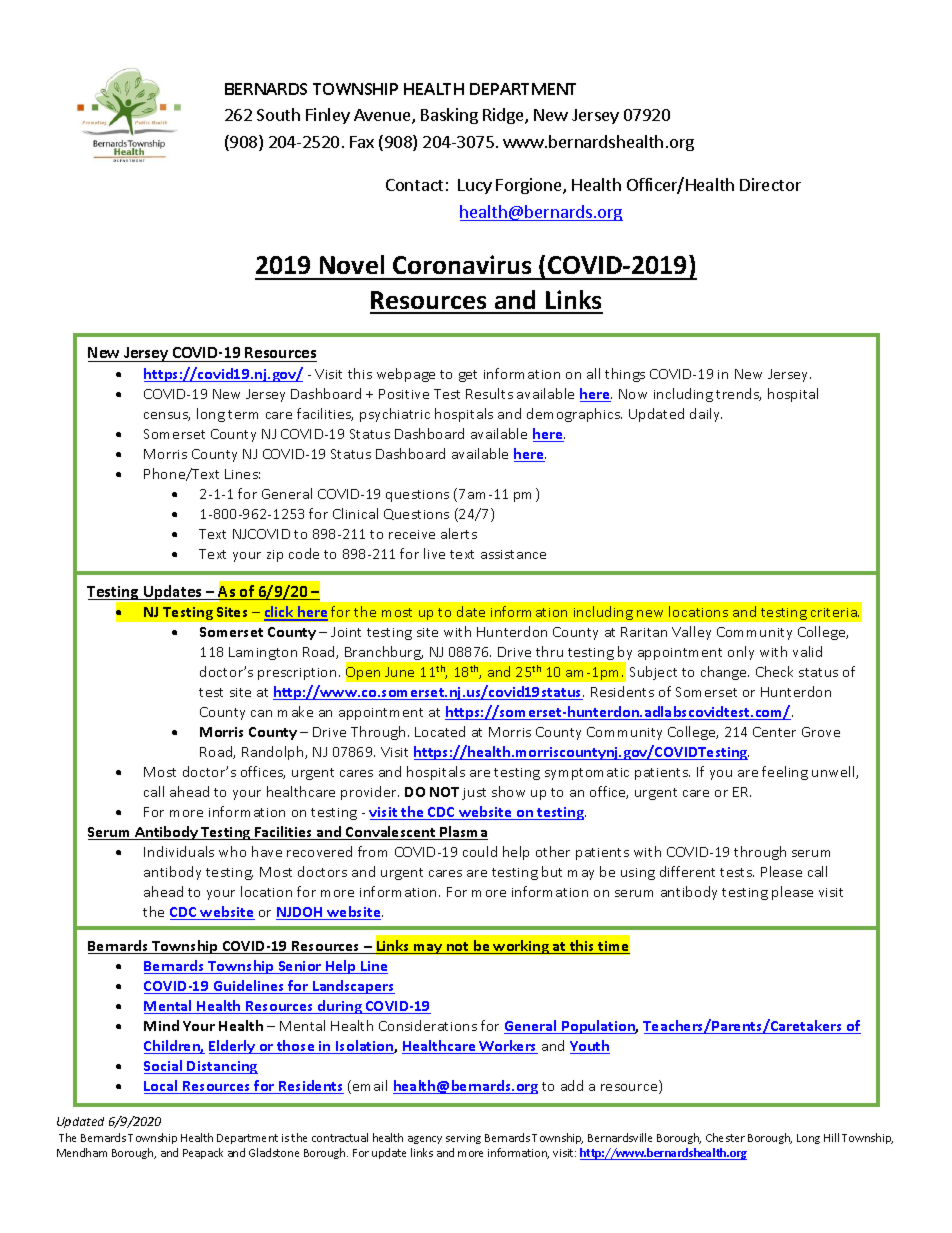 The height and width of the screenshot is (1233, 952). I want to click on Chester, so click(725, 1137).
